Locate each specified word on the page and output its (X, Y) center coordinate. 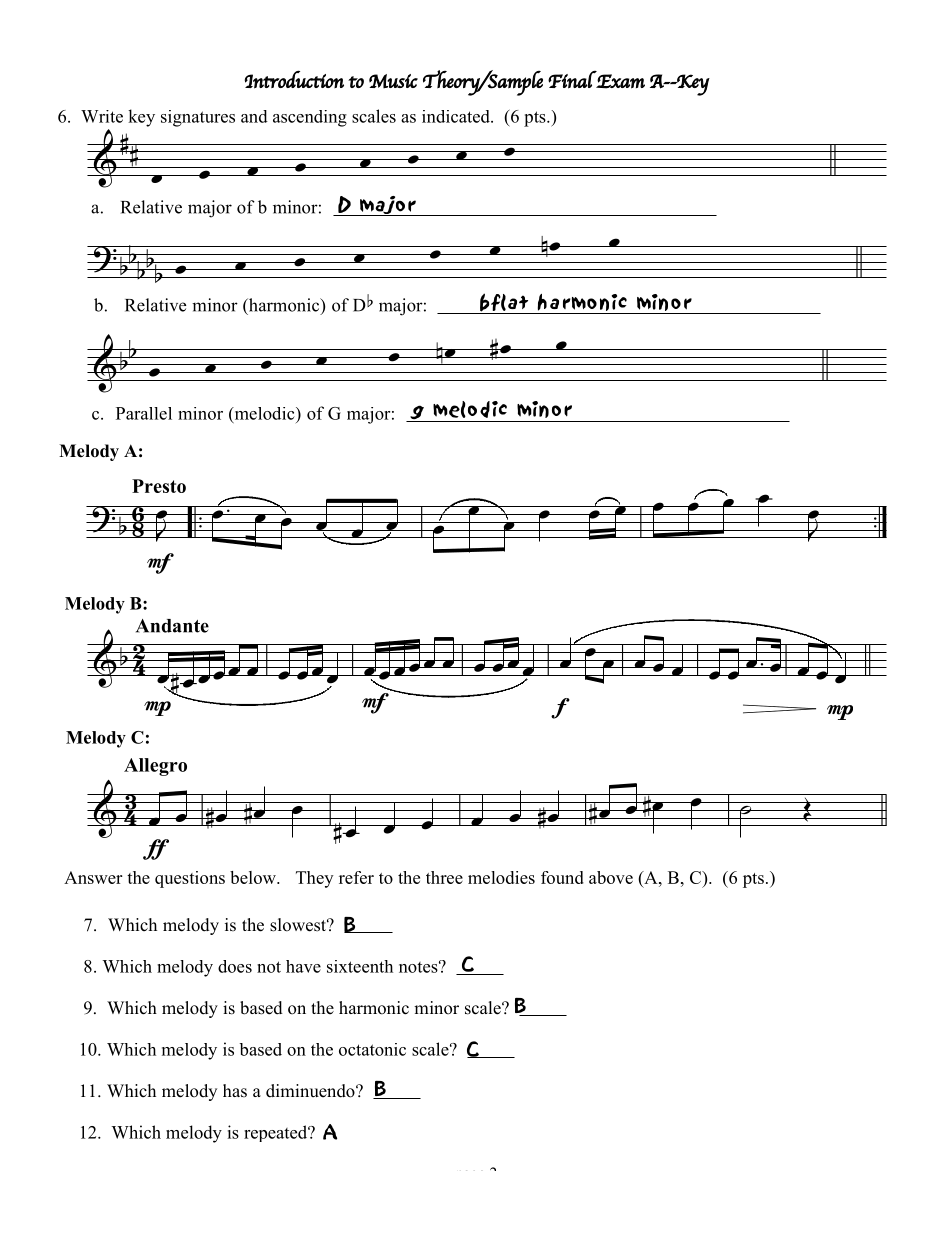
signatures (198, 118)
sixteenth (360, 966)
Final (572, 80)
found (562, 877)
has (235, 1091)
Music (393, 81)
